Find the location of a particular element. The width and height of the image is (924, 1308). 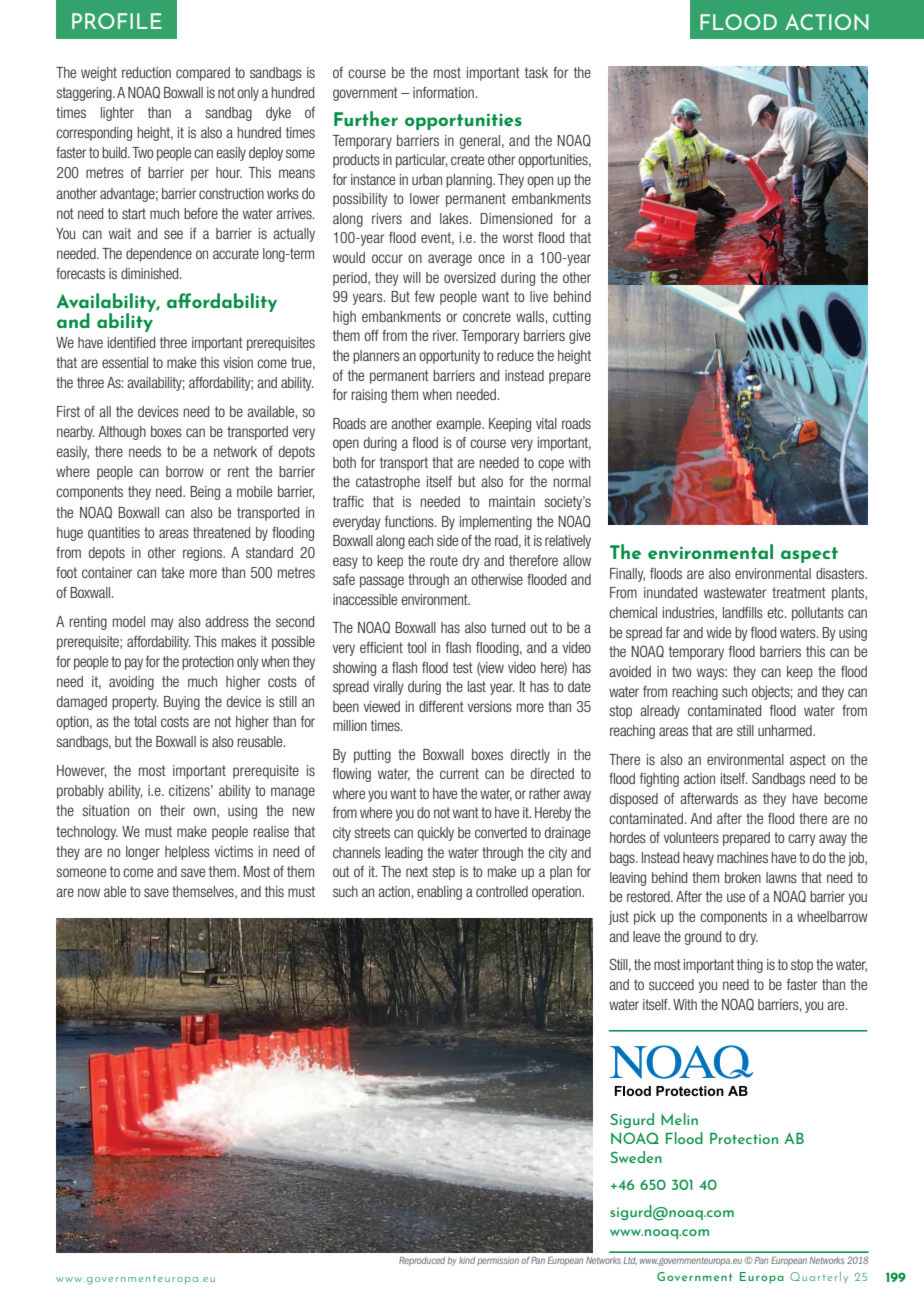

information is located at coordinates (443, 92).
